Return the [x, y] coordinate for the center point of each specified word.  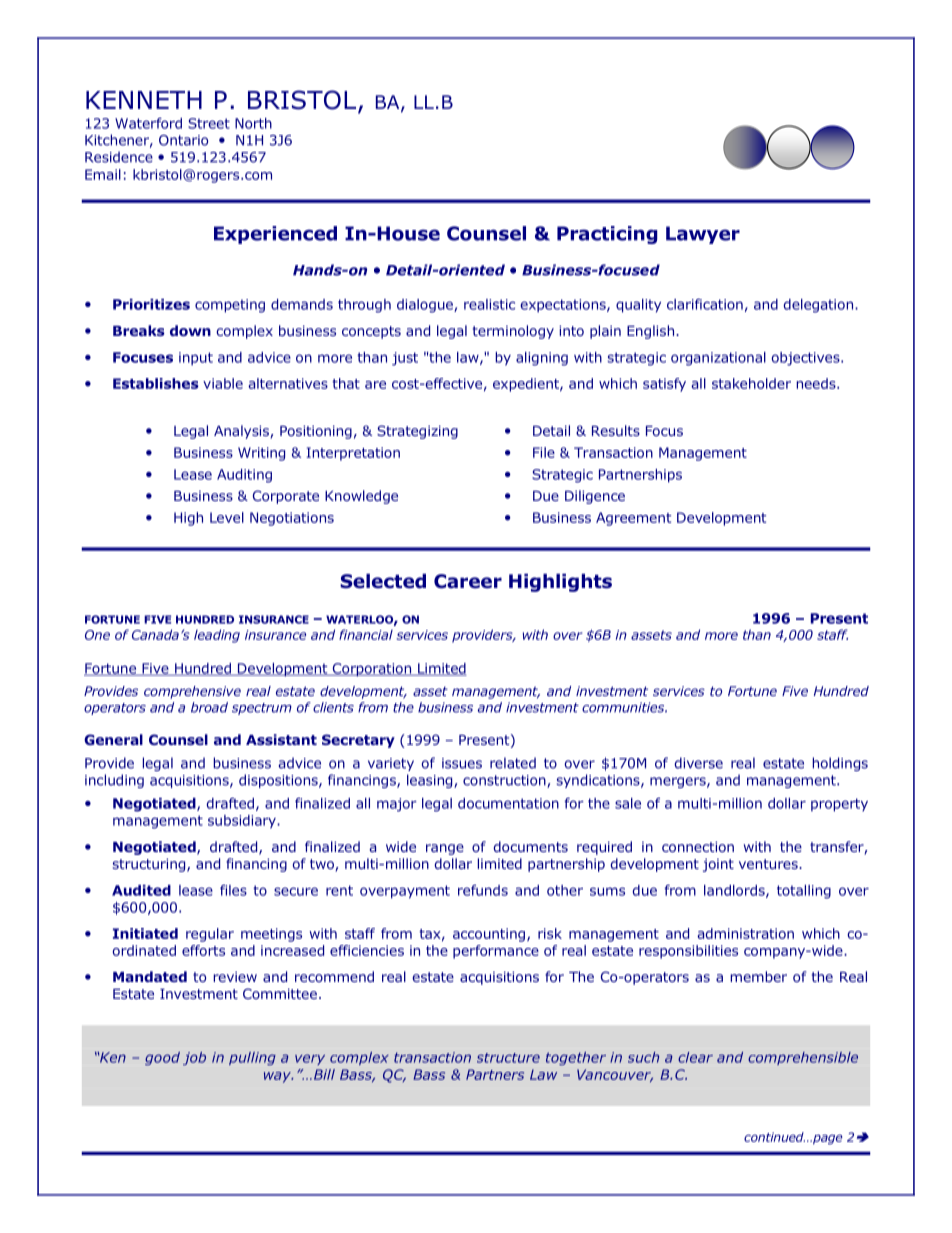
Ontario [183, 140]
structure [508, 1058]
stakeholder [751, 383]
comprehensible [803, 1058]
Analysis [242, 432]
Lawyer [703, 235]
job [194, 1058]
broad [209, 707]
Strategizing [417, 432]
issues [462, 763]
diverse [698, 763]
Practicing [607, 235]
